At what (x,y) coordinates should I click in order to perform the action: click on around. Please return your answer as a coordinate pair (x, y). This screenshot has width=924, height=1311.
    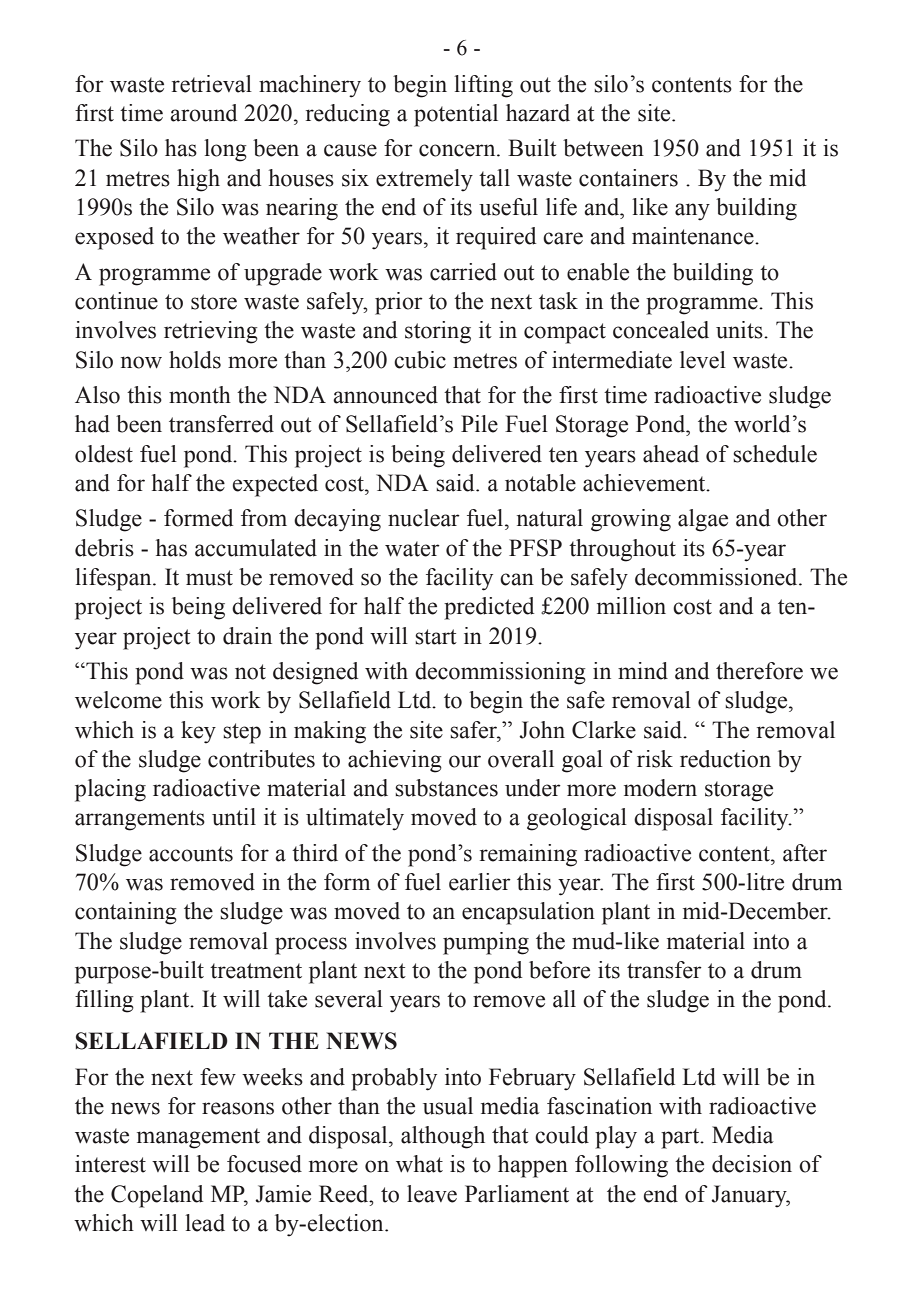
    Looking at the image, I should click on (203, 113).
